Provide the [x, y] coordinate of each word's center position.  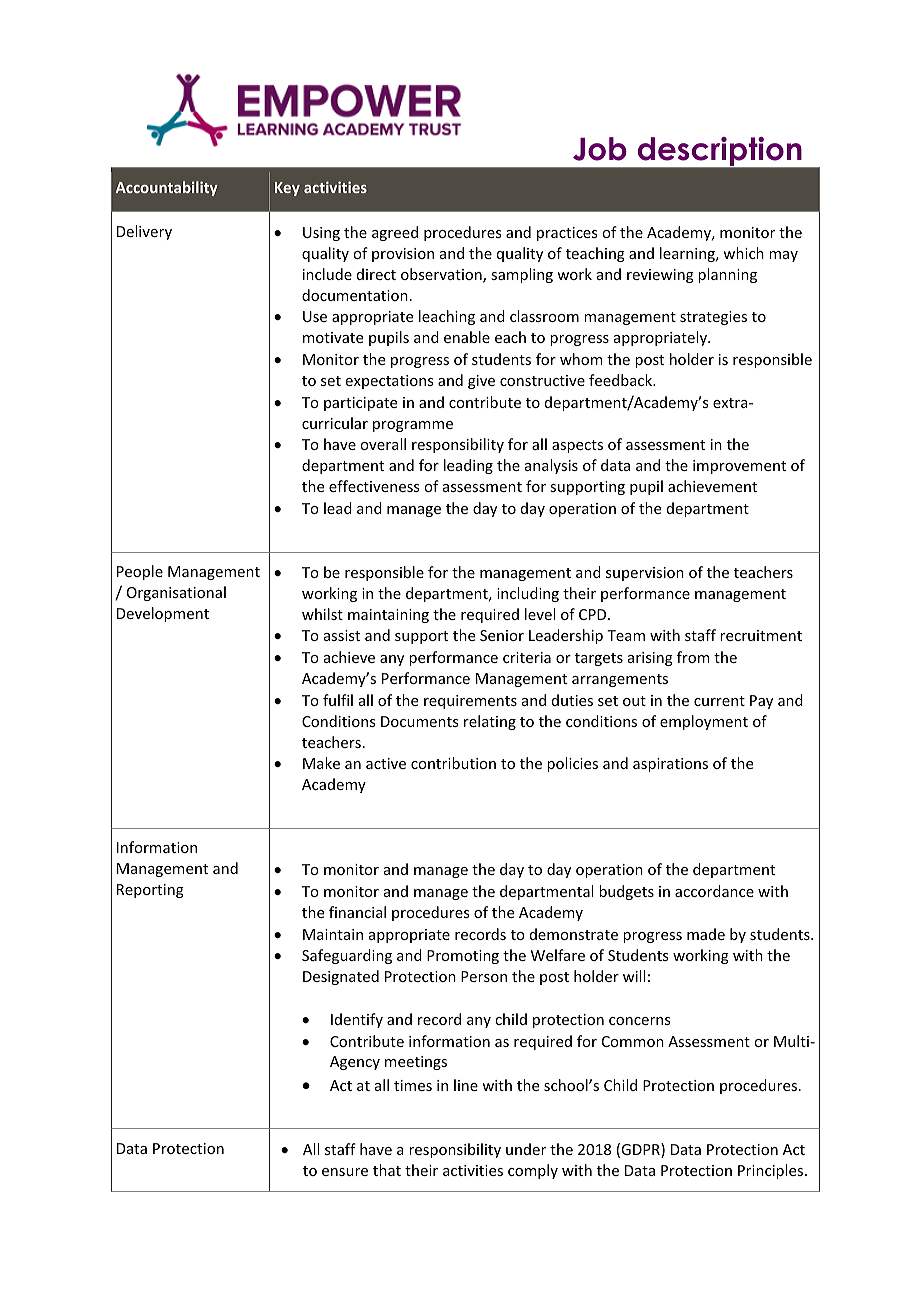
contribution [453, 763]
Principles [772, 1171]
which [743, 253]
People [140, 572]
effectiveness [374, 486]
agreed [395, 233]
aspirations [670, 765]
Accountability [167, 188]
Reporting [150, 891]
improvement [739, 467]
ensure [345, 1172]
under [526, 1149]
